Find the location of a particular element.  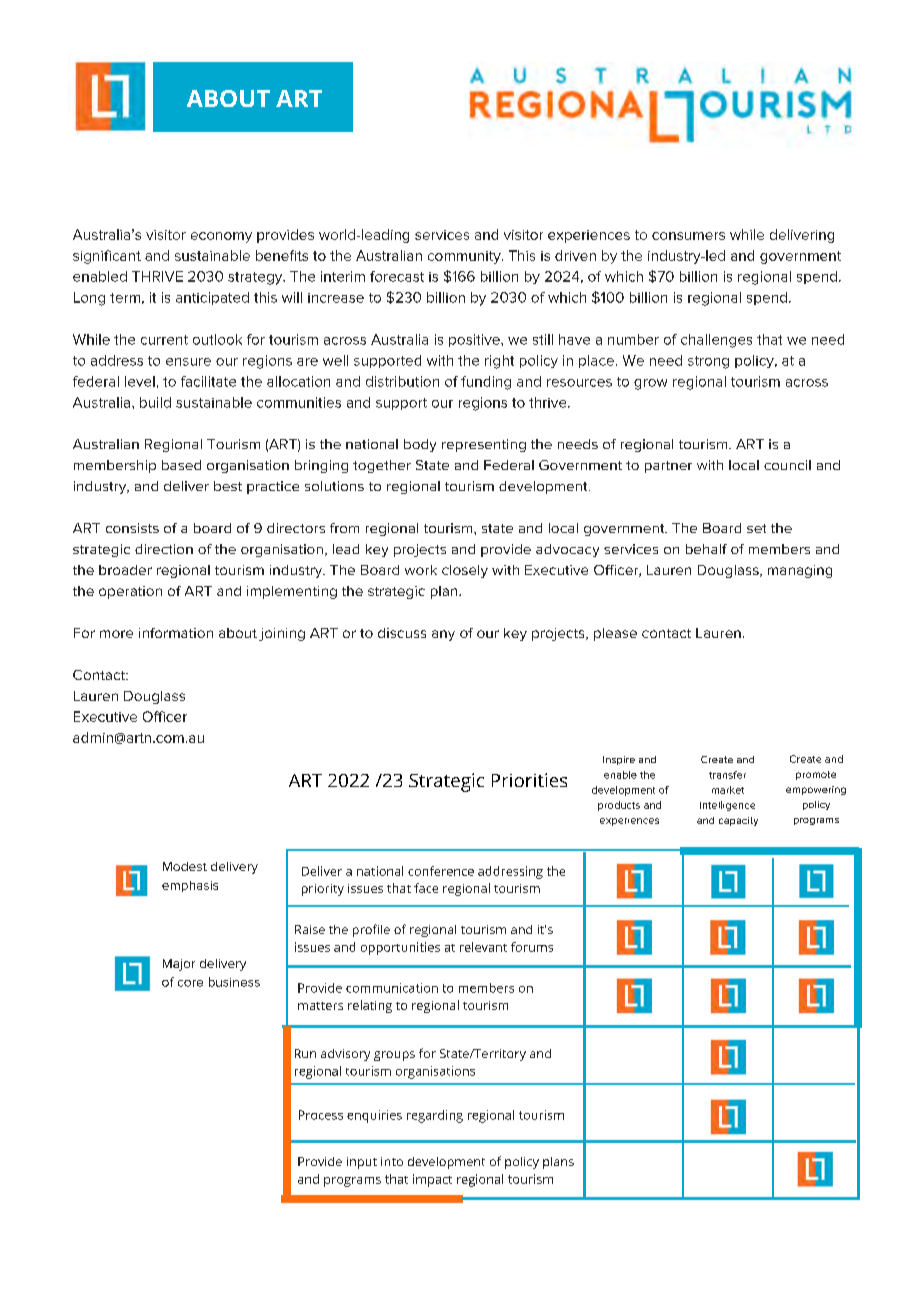

Modest is located at coordinates (185, 866).
